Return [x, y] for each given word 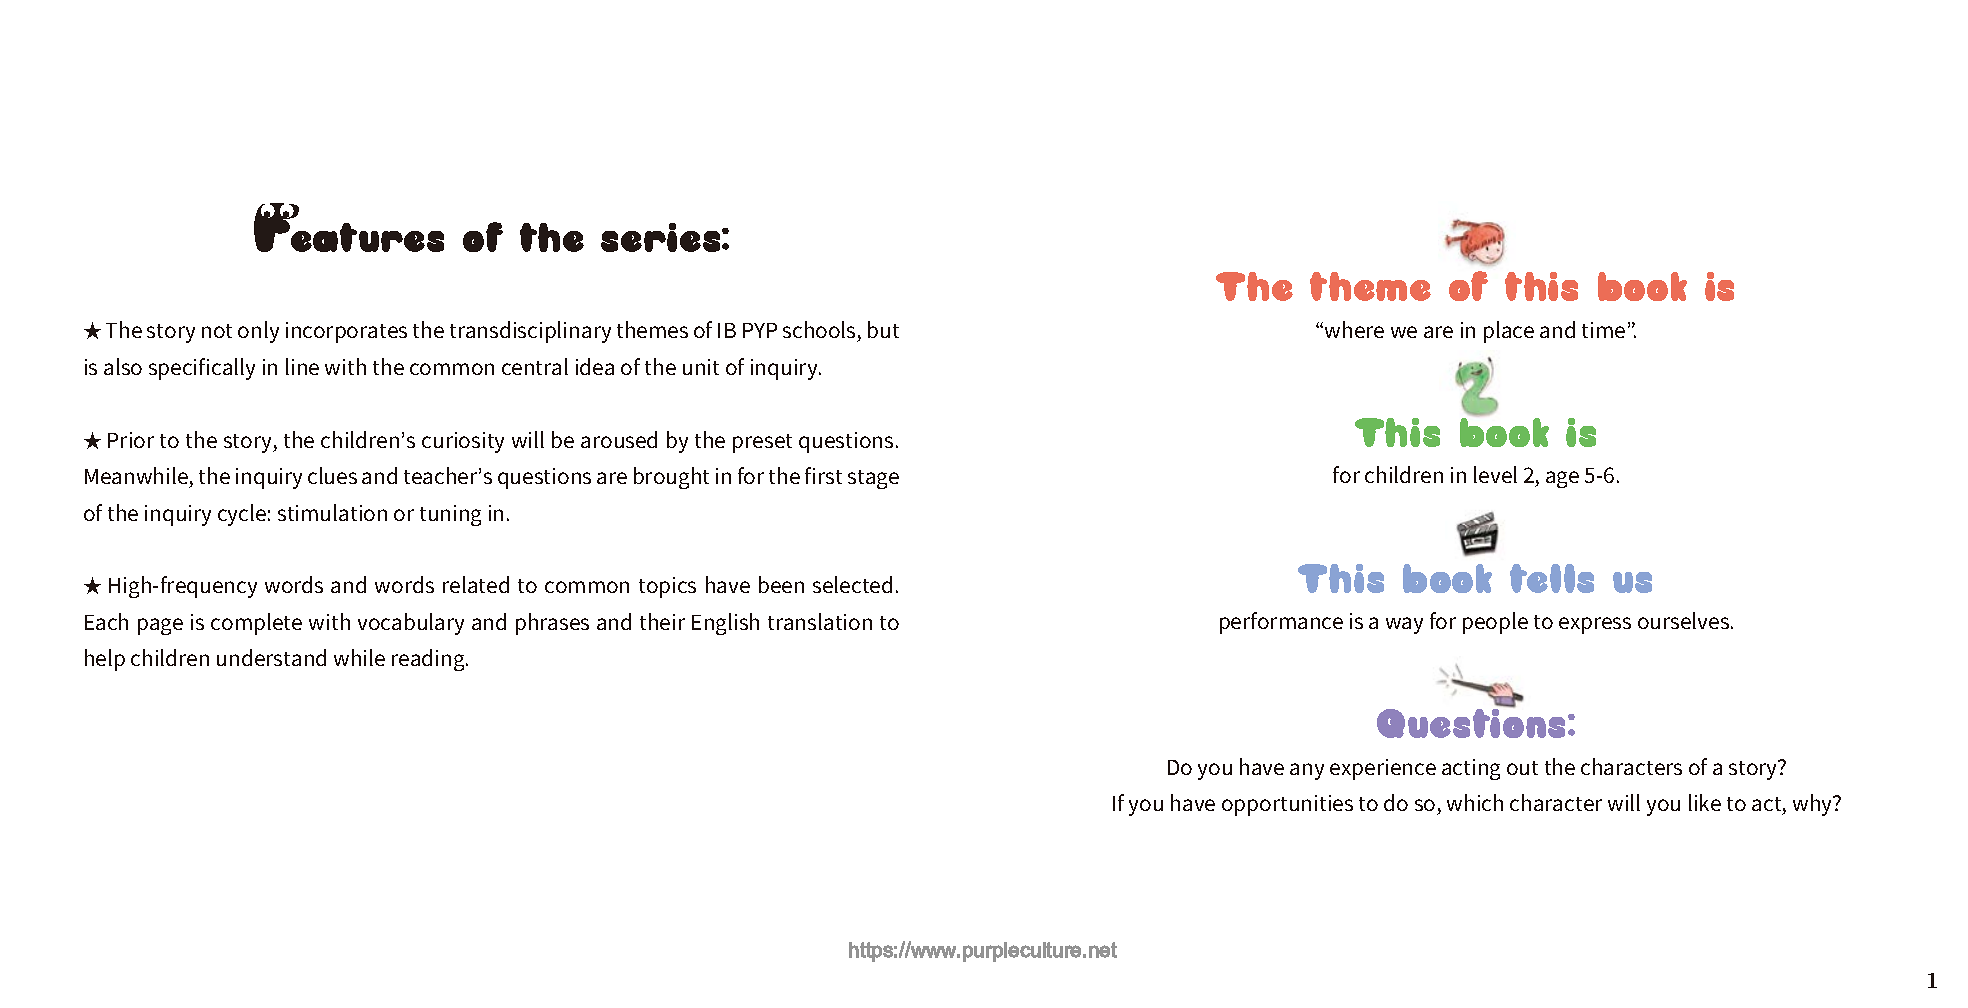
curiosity [463, 442]
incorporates [346, 332]
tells [1552, 578]
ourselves [1685, 620]
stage [873, 479]
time [1603, 330]
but [883, 329]
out [1522, 768]
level [1495, 474]
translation [820, 621]
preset [762, 443]
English [725, 624]
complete [256, 624]
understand [271, 657]
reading [429, 660]
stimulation [332, 512]
